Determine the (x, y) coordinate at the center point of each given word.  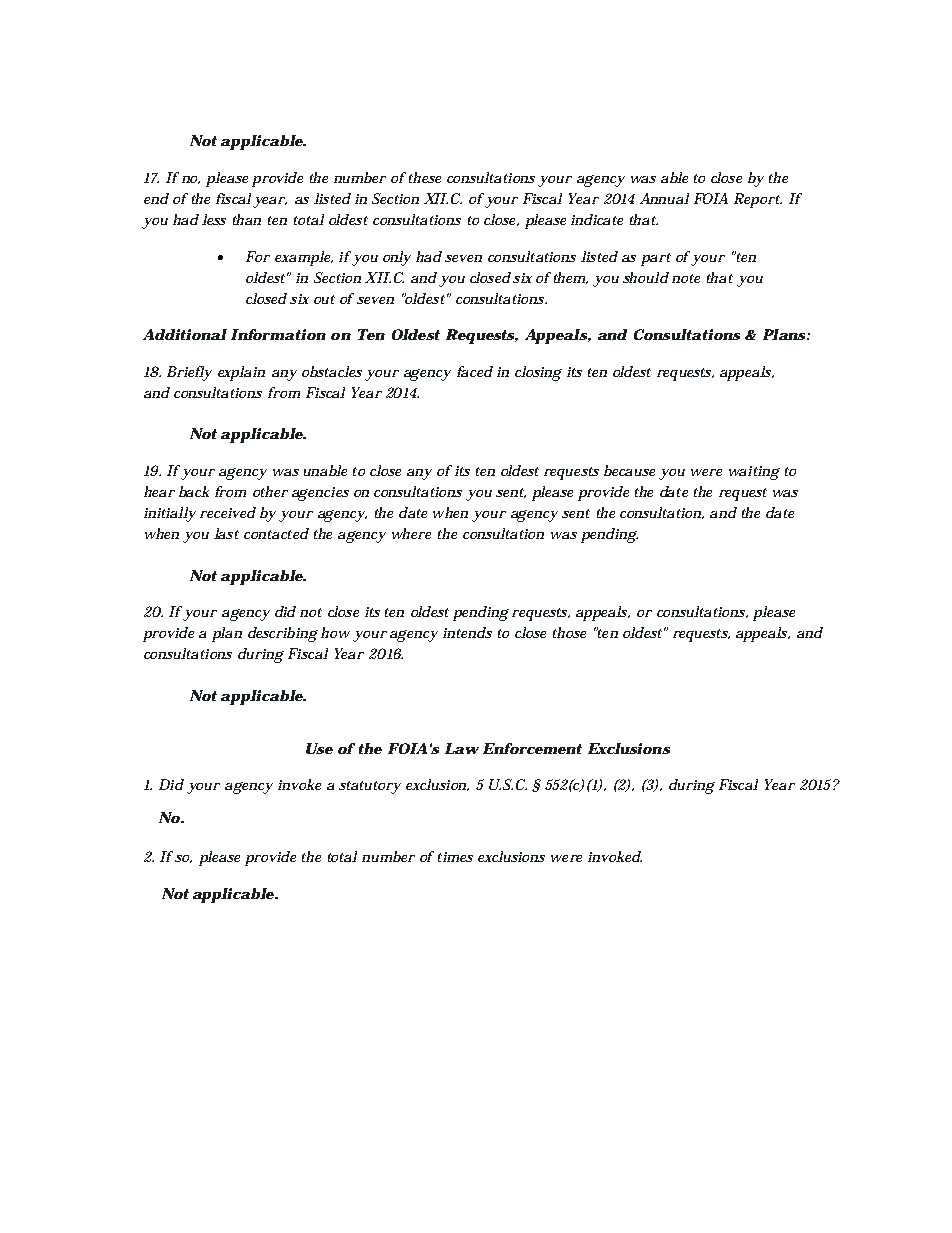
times (455, 857)
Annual (664, 198)
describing (283, 634)
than (247, 219)
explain (241, 373)
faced (475, 371)
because (629, 470)
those (569, 632)
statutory (370, 787)
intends (467, 632)
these (423, 177)
